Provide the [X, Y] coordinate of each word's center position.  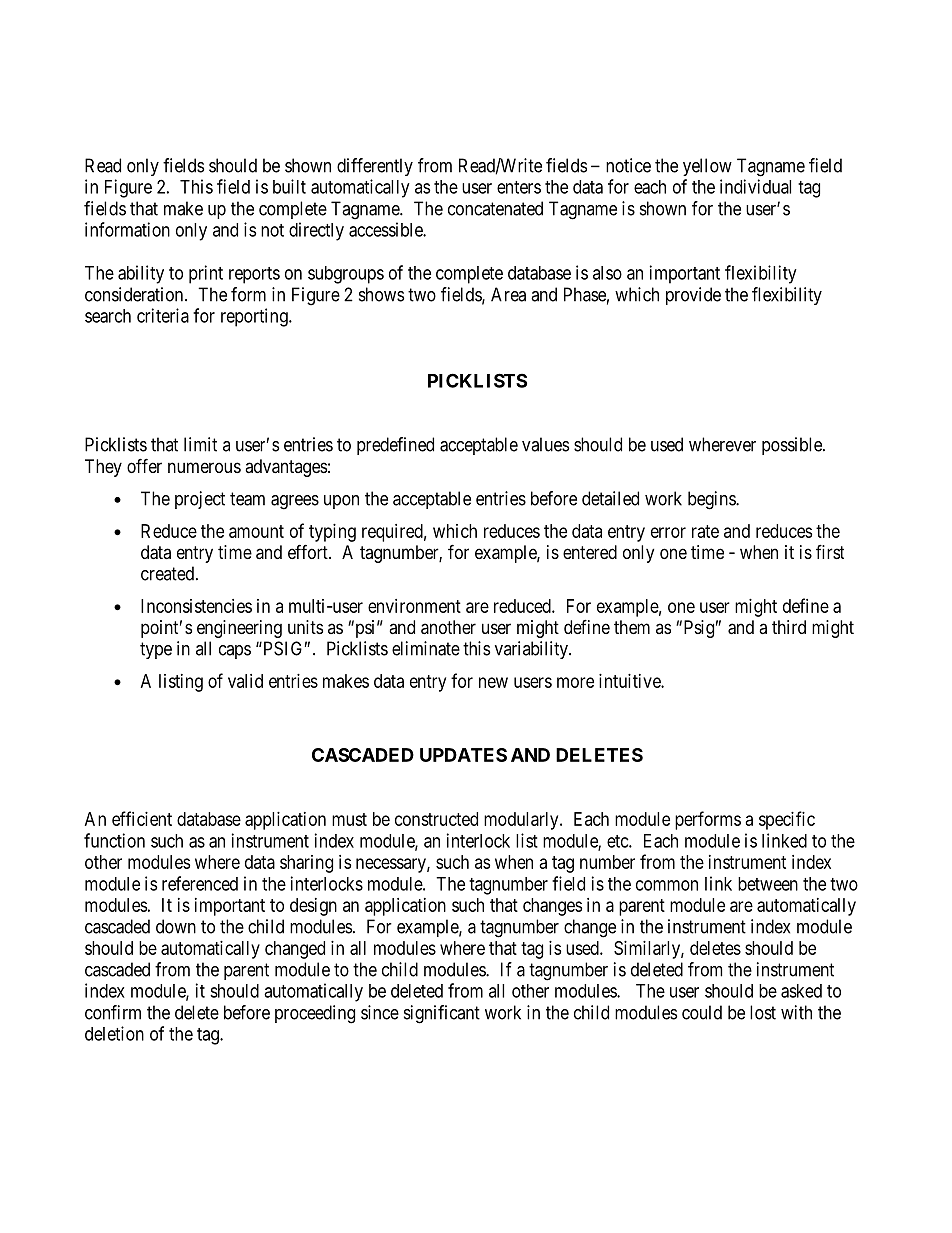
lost [763, 1012]
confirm [113, 1012]
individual [755, 186]
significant [442, 1014]
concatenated [495, 208]
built [289, 186]
